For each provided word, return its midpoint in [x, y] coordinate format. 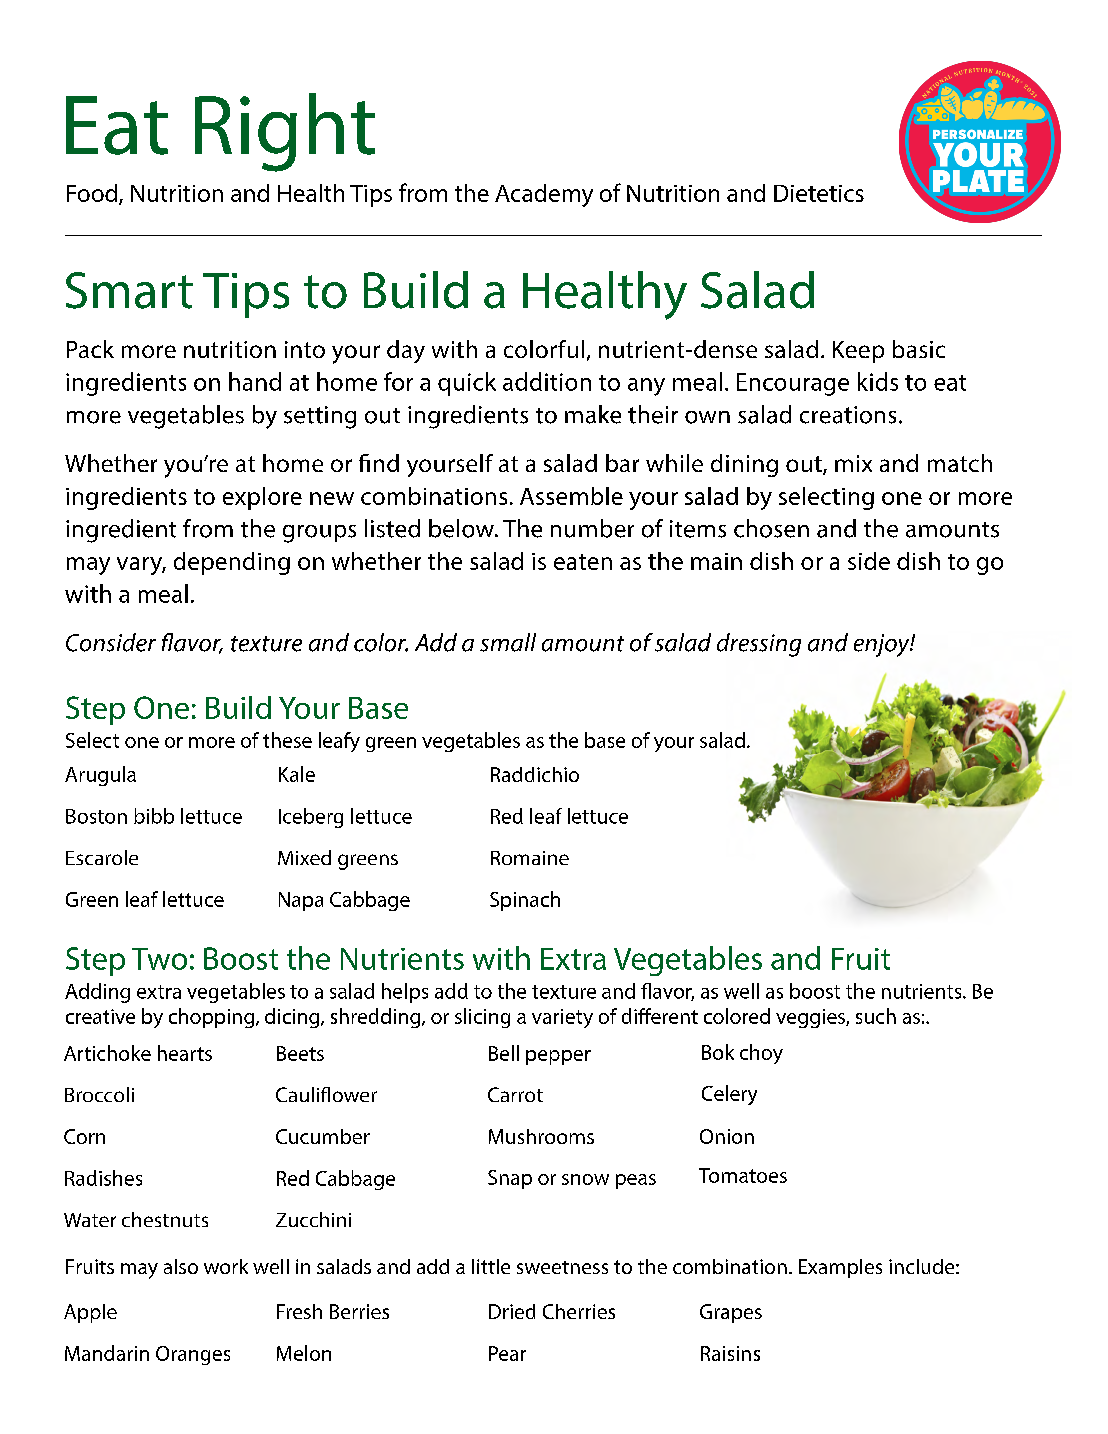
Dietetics [819, 193]
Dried [512, 1311]
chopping [211, 1018]
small [508, 642]
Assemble [571, 496]
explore [262, 498]
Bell [504, 1053]
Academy [544, 195]
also [181, 1266]
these [287, 740]
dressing [759, 645]
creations [848, 415]
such [876, 1016]
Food [93, 194]
